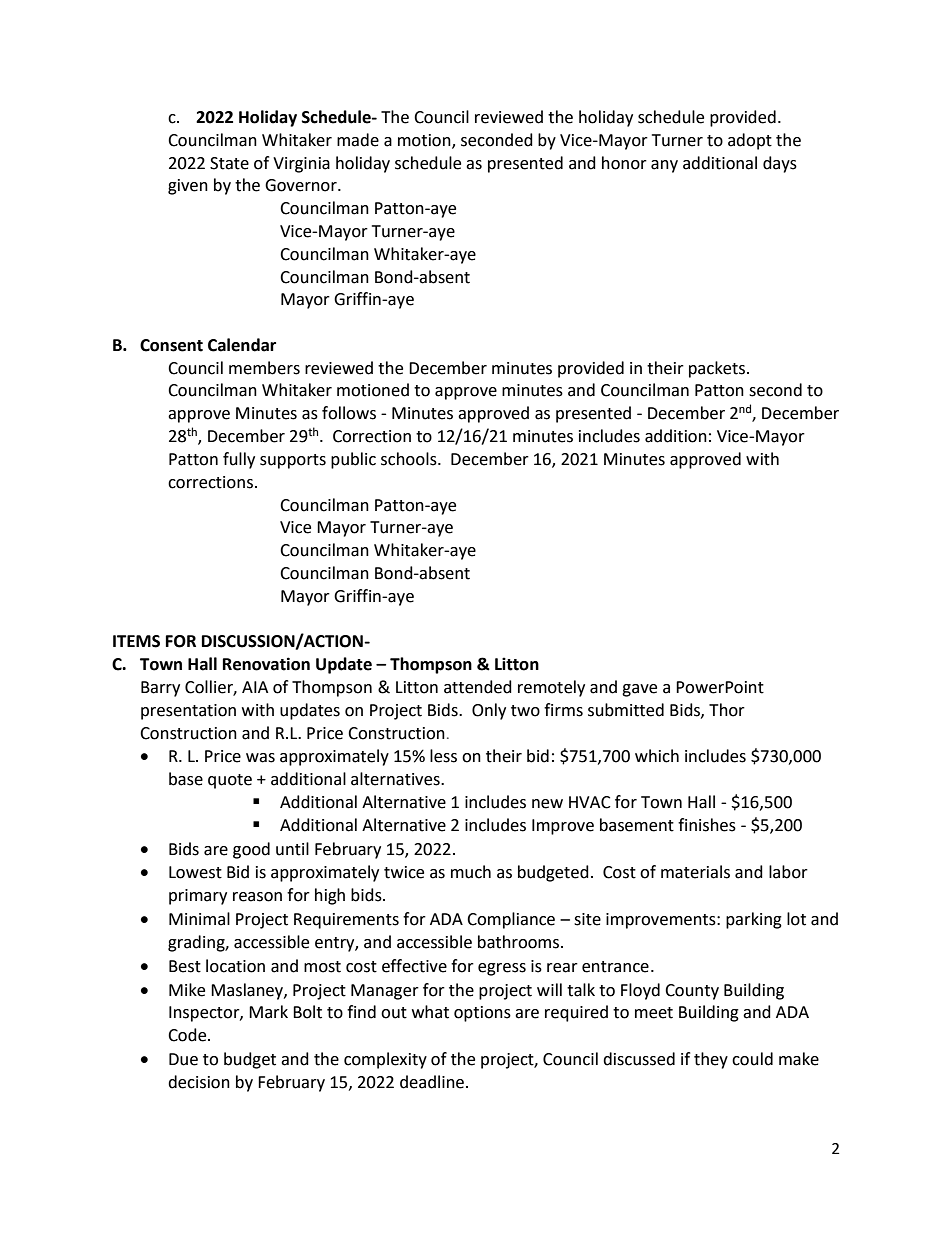  What do you see at coordinates (410, 459) in the screenshot?
I see `schools` at bounding box center [410, 459].
